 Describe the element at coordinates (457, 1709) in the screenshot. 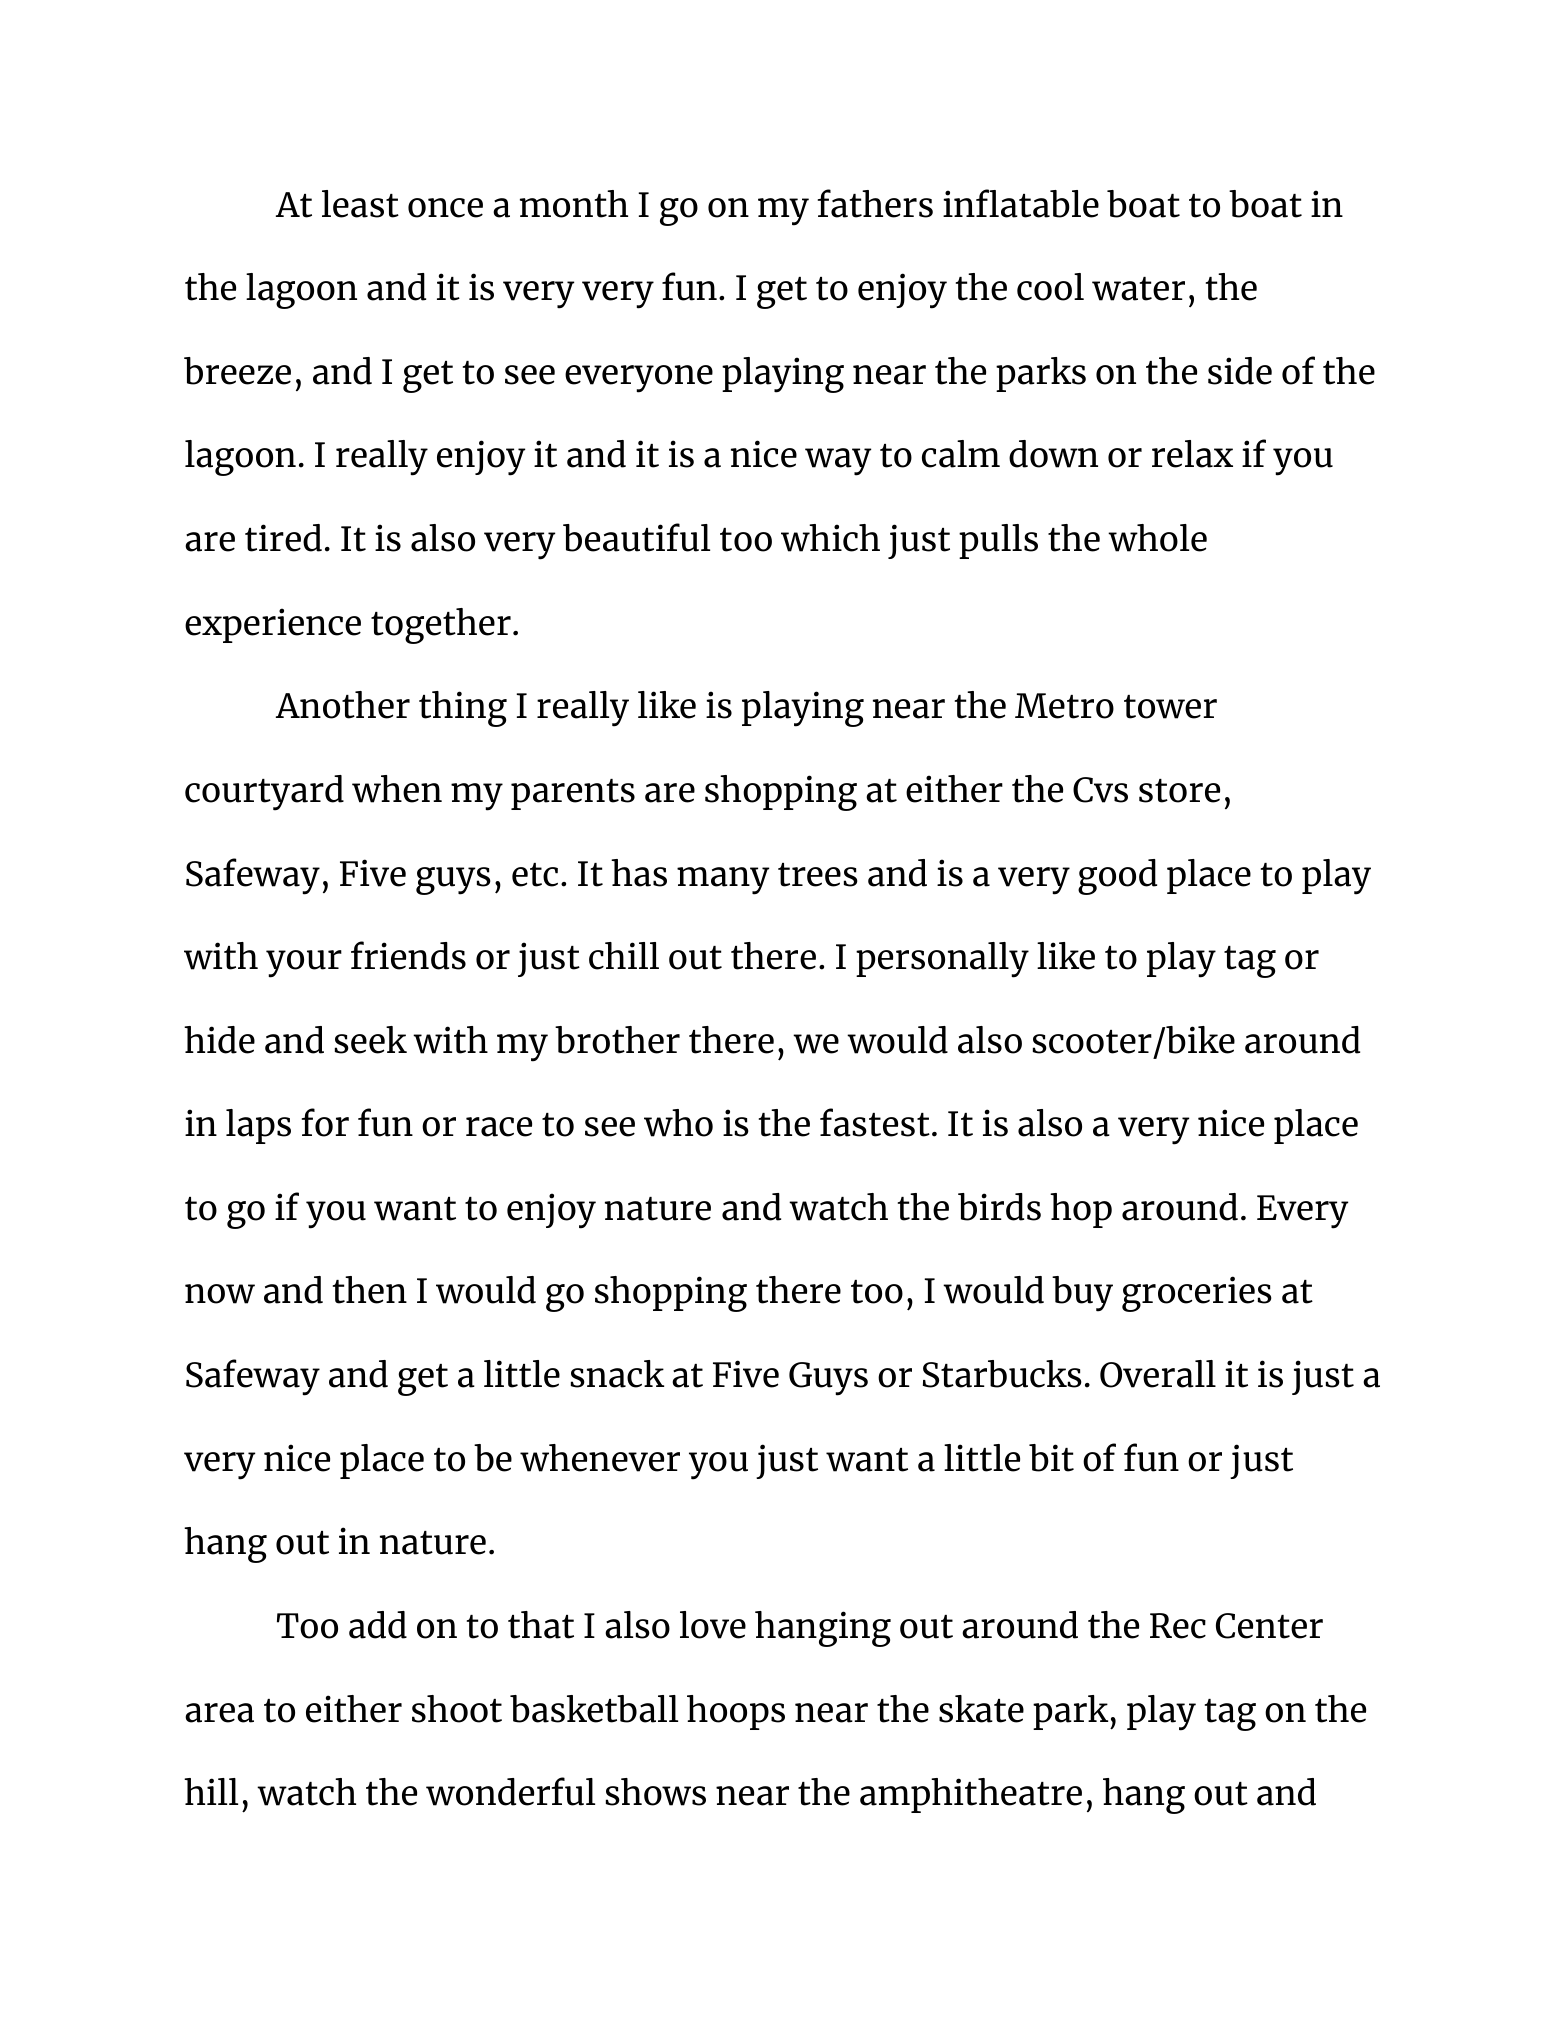

I see `shoot` at that location.
